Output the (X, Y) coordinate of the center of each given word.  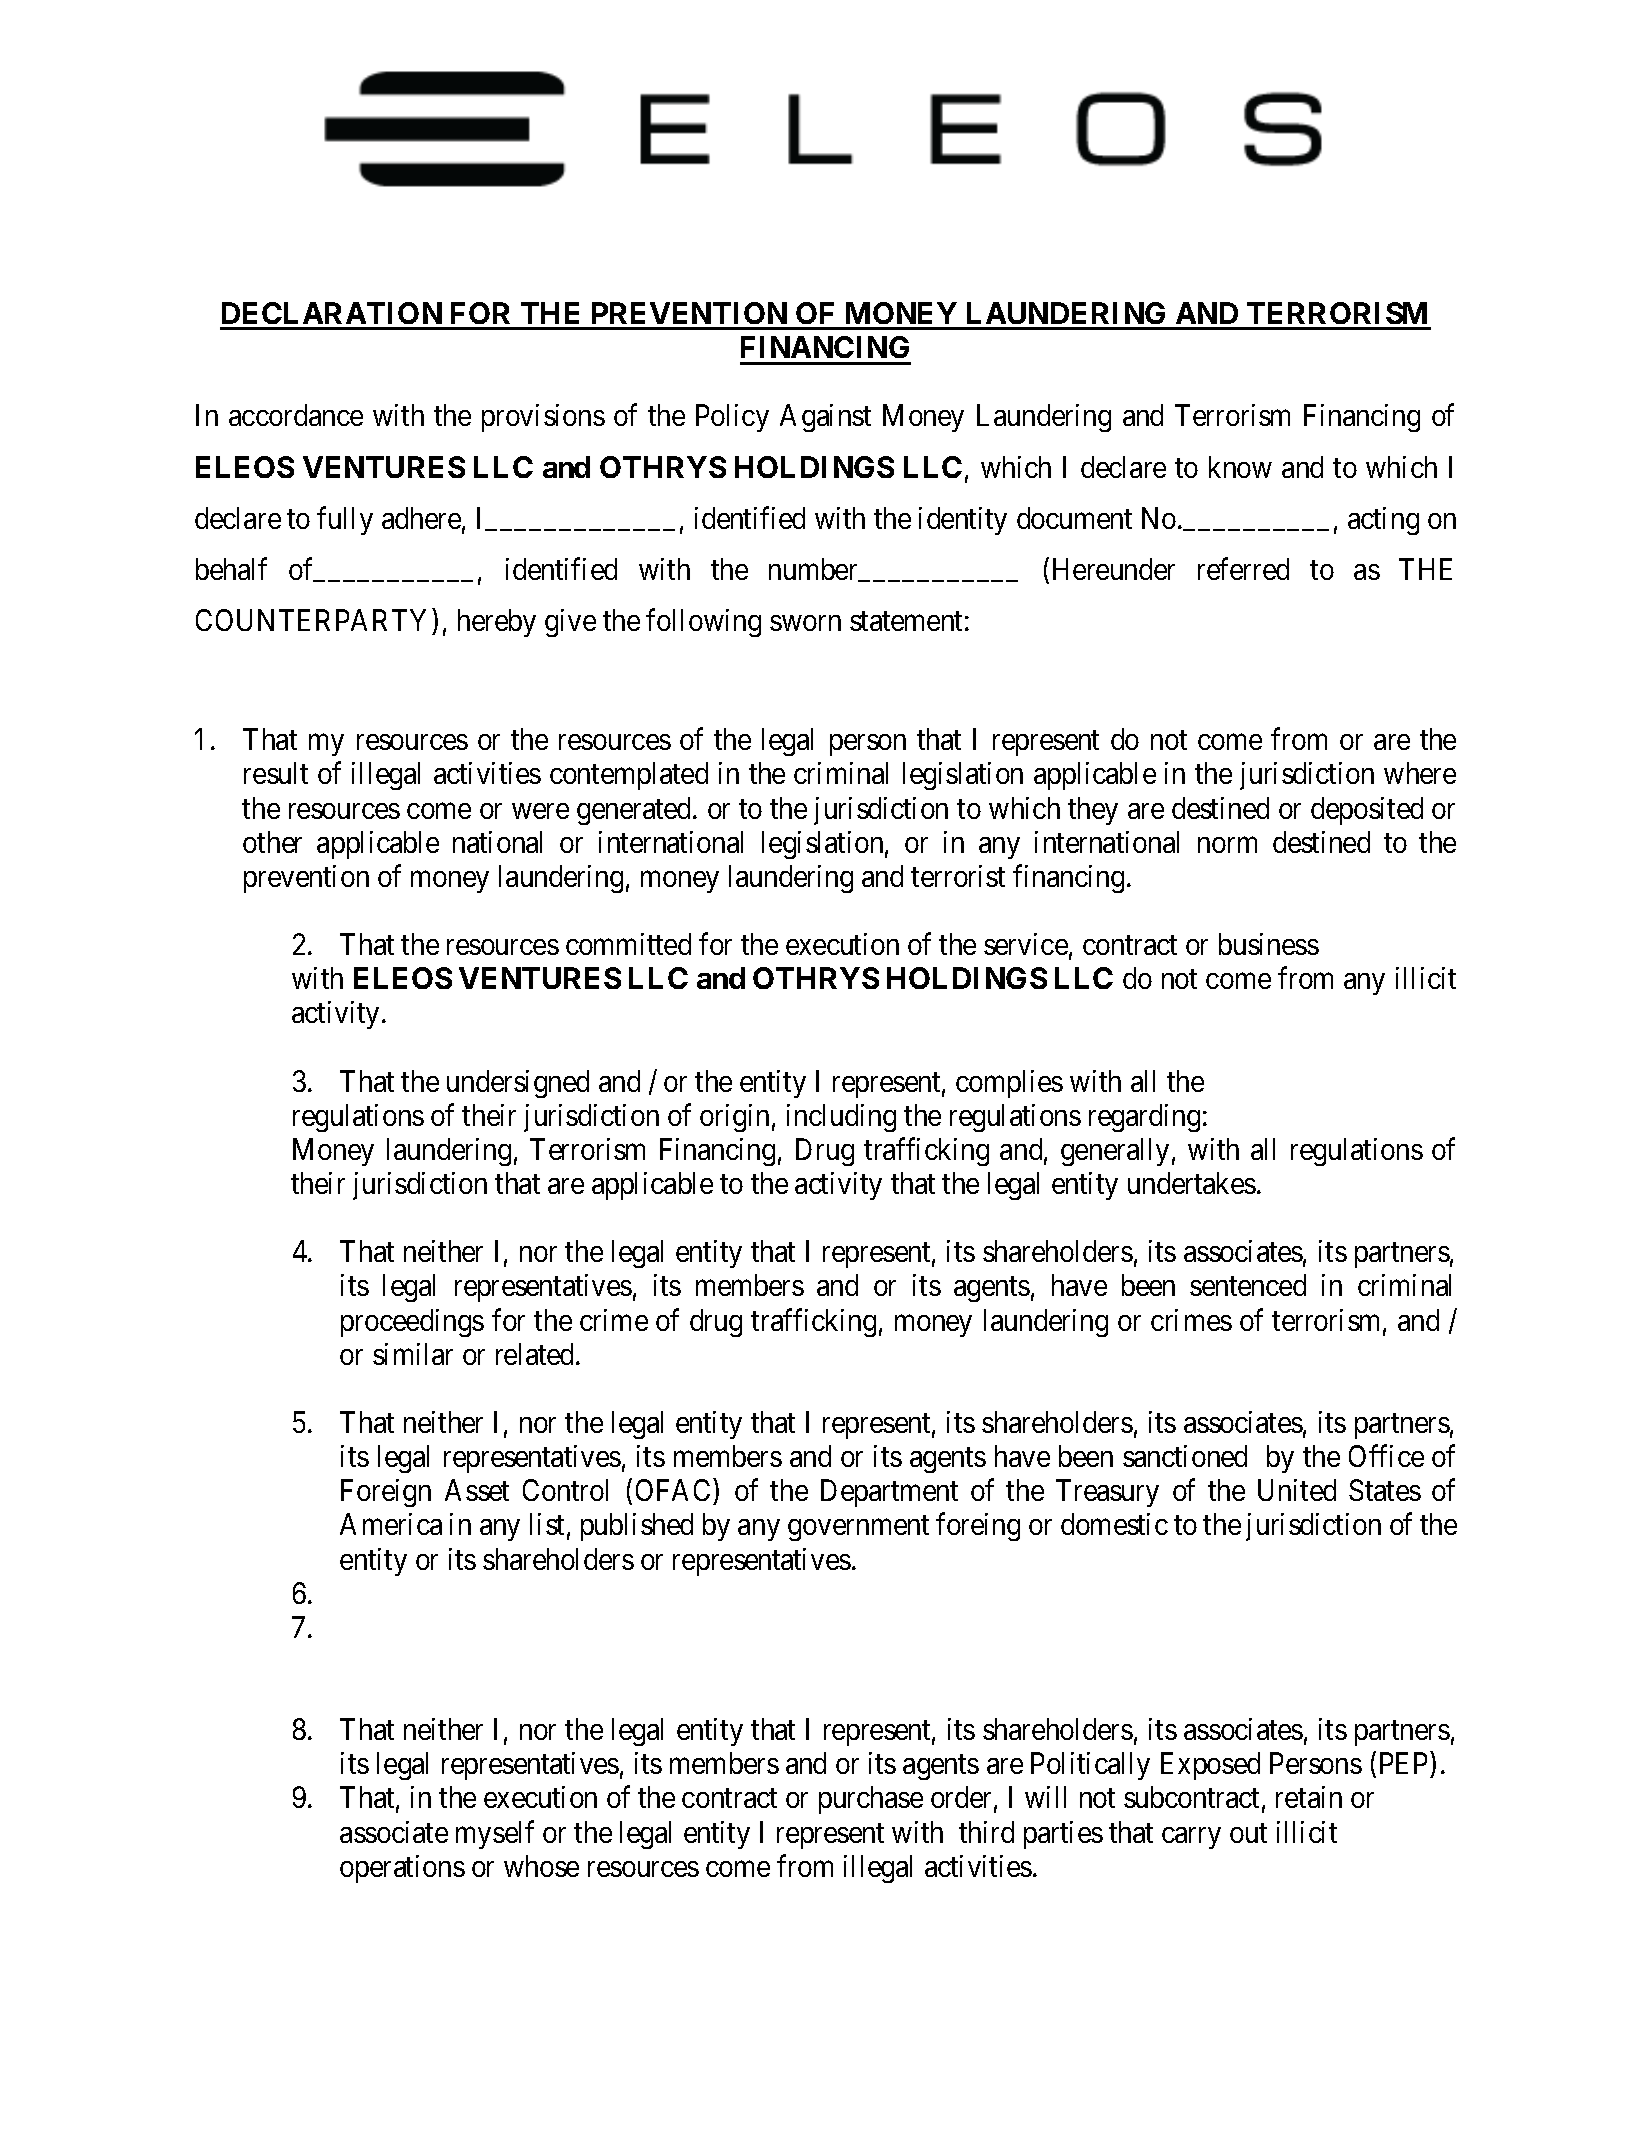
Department (889, 1493)
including (841, 1118)
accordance (296, 415)
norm (1227, 845)
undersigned (518, 1084)
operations (402, 1869)
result (276, 773)
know (1240, 467)
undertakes (1192, 1183)
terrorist (958, 876)
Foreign (386, 1493)
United (1297, 1490)
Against (825, 418)
